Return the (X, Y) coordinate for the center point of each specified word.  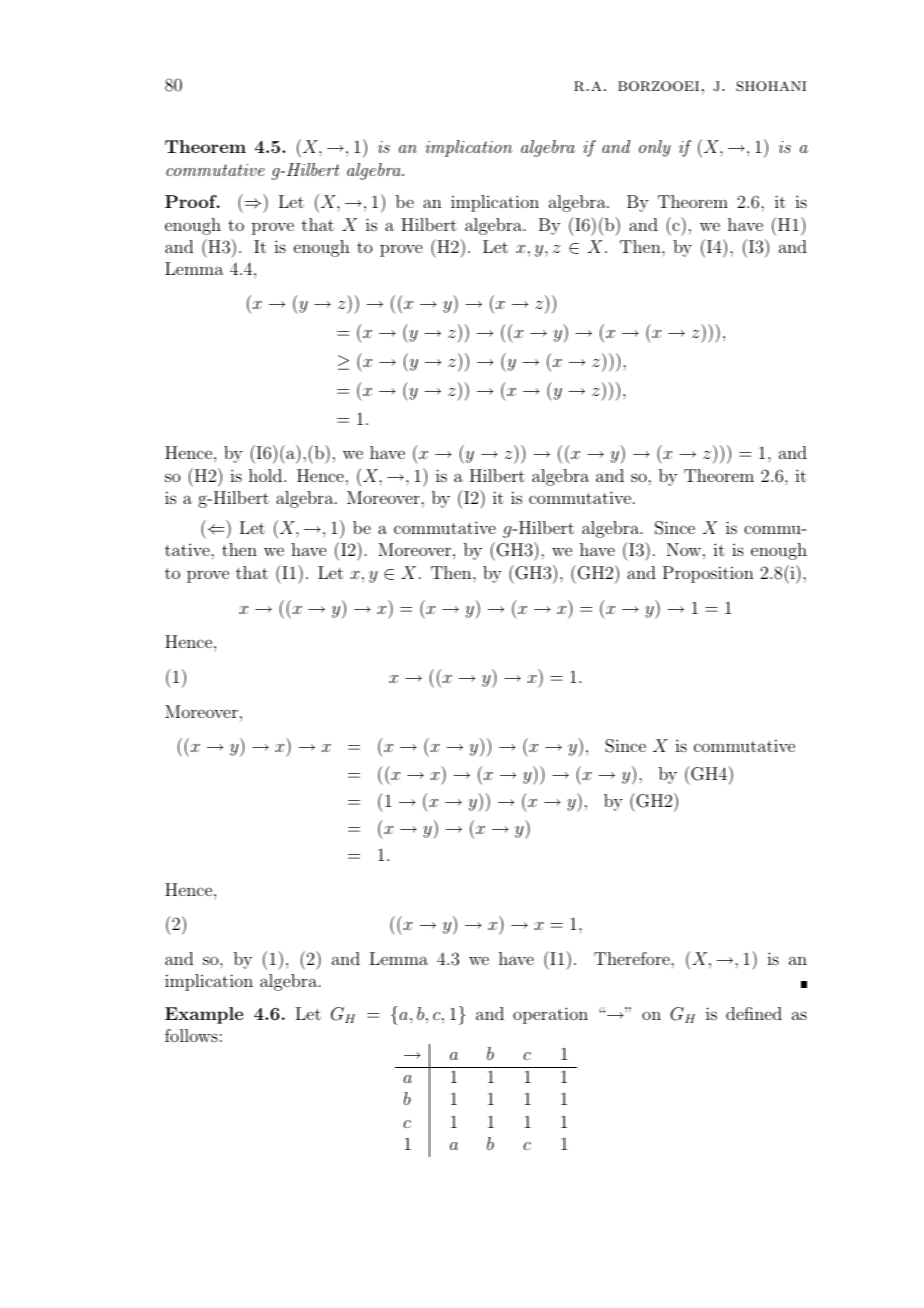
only (655, 148)
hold (267, 475)
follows (191, 1035)
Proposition (708, 574)
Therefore (633, 958)
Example (204, 1015)
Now (684, 549)
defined (754, 1013)
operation (550, 1015)
